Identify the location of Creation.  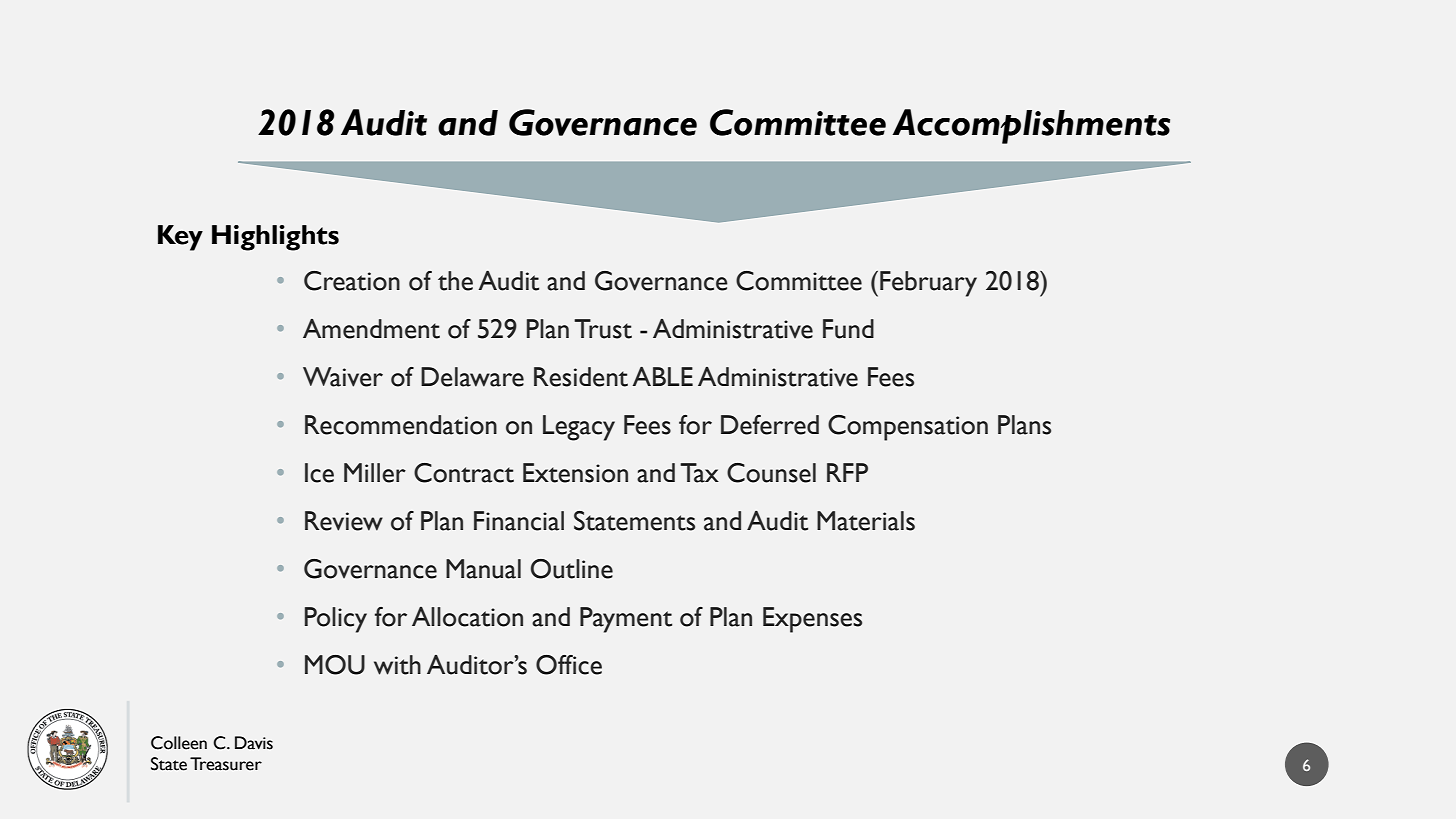
(352, 281).
